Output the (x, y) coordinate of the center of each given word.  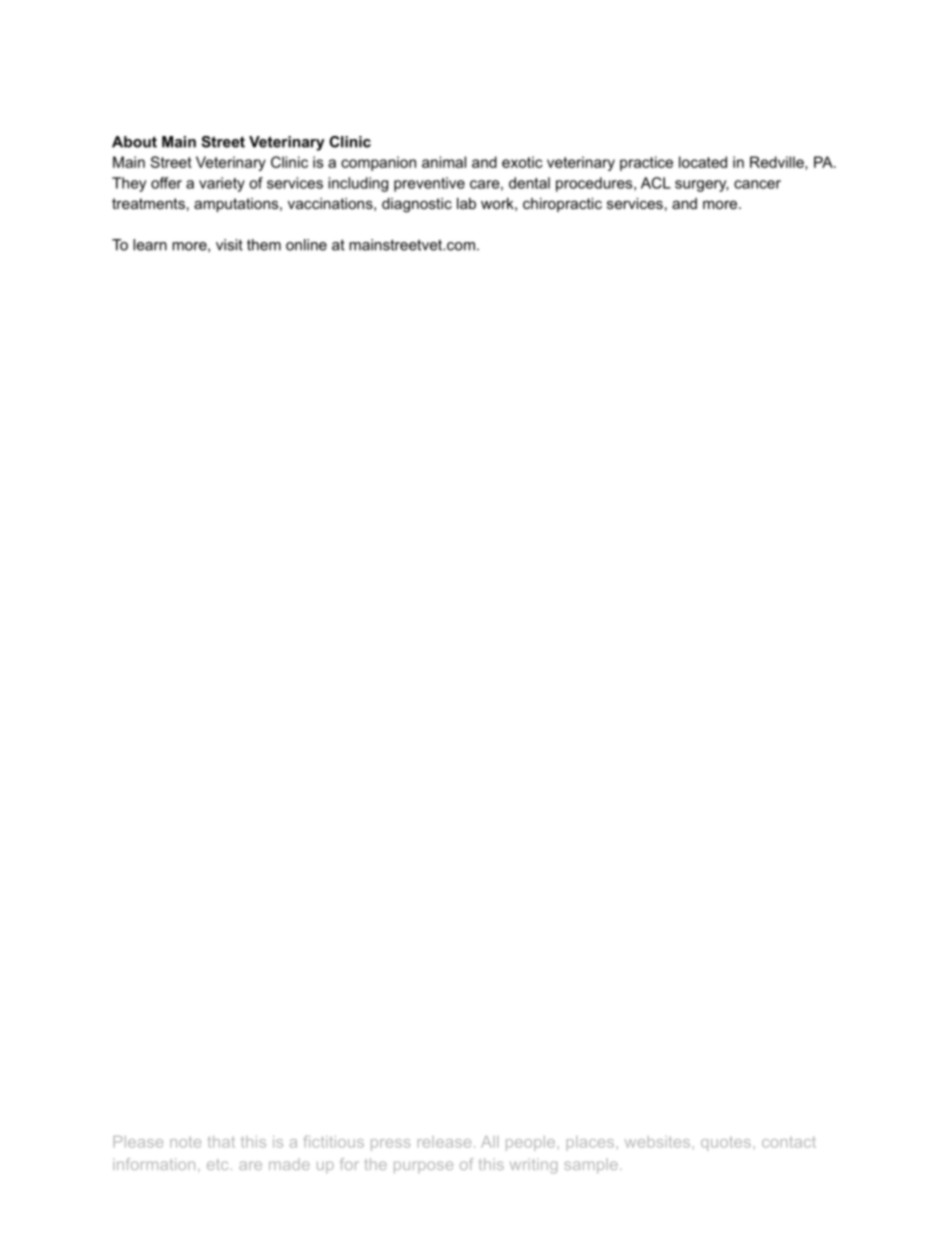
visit (229, 245)
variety (222, 184)
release (444, 1142)
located (703, 162)
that (221, 1142)
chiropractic (562, 205)
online (306, 245)
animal (444, 162)
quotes (726, 1144)
